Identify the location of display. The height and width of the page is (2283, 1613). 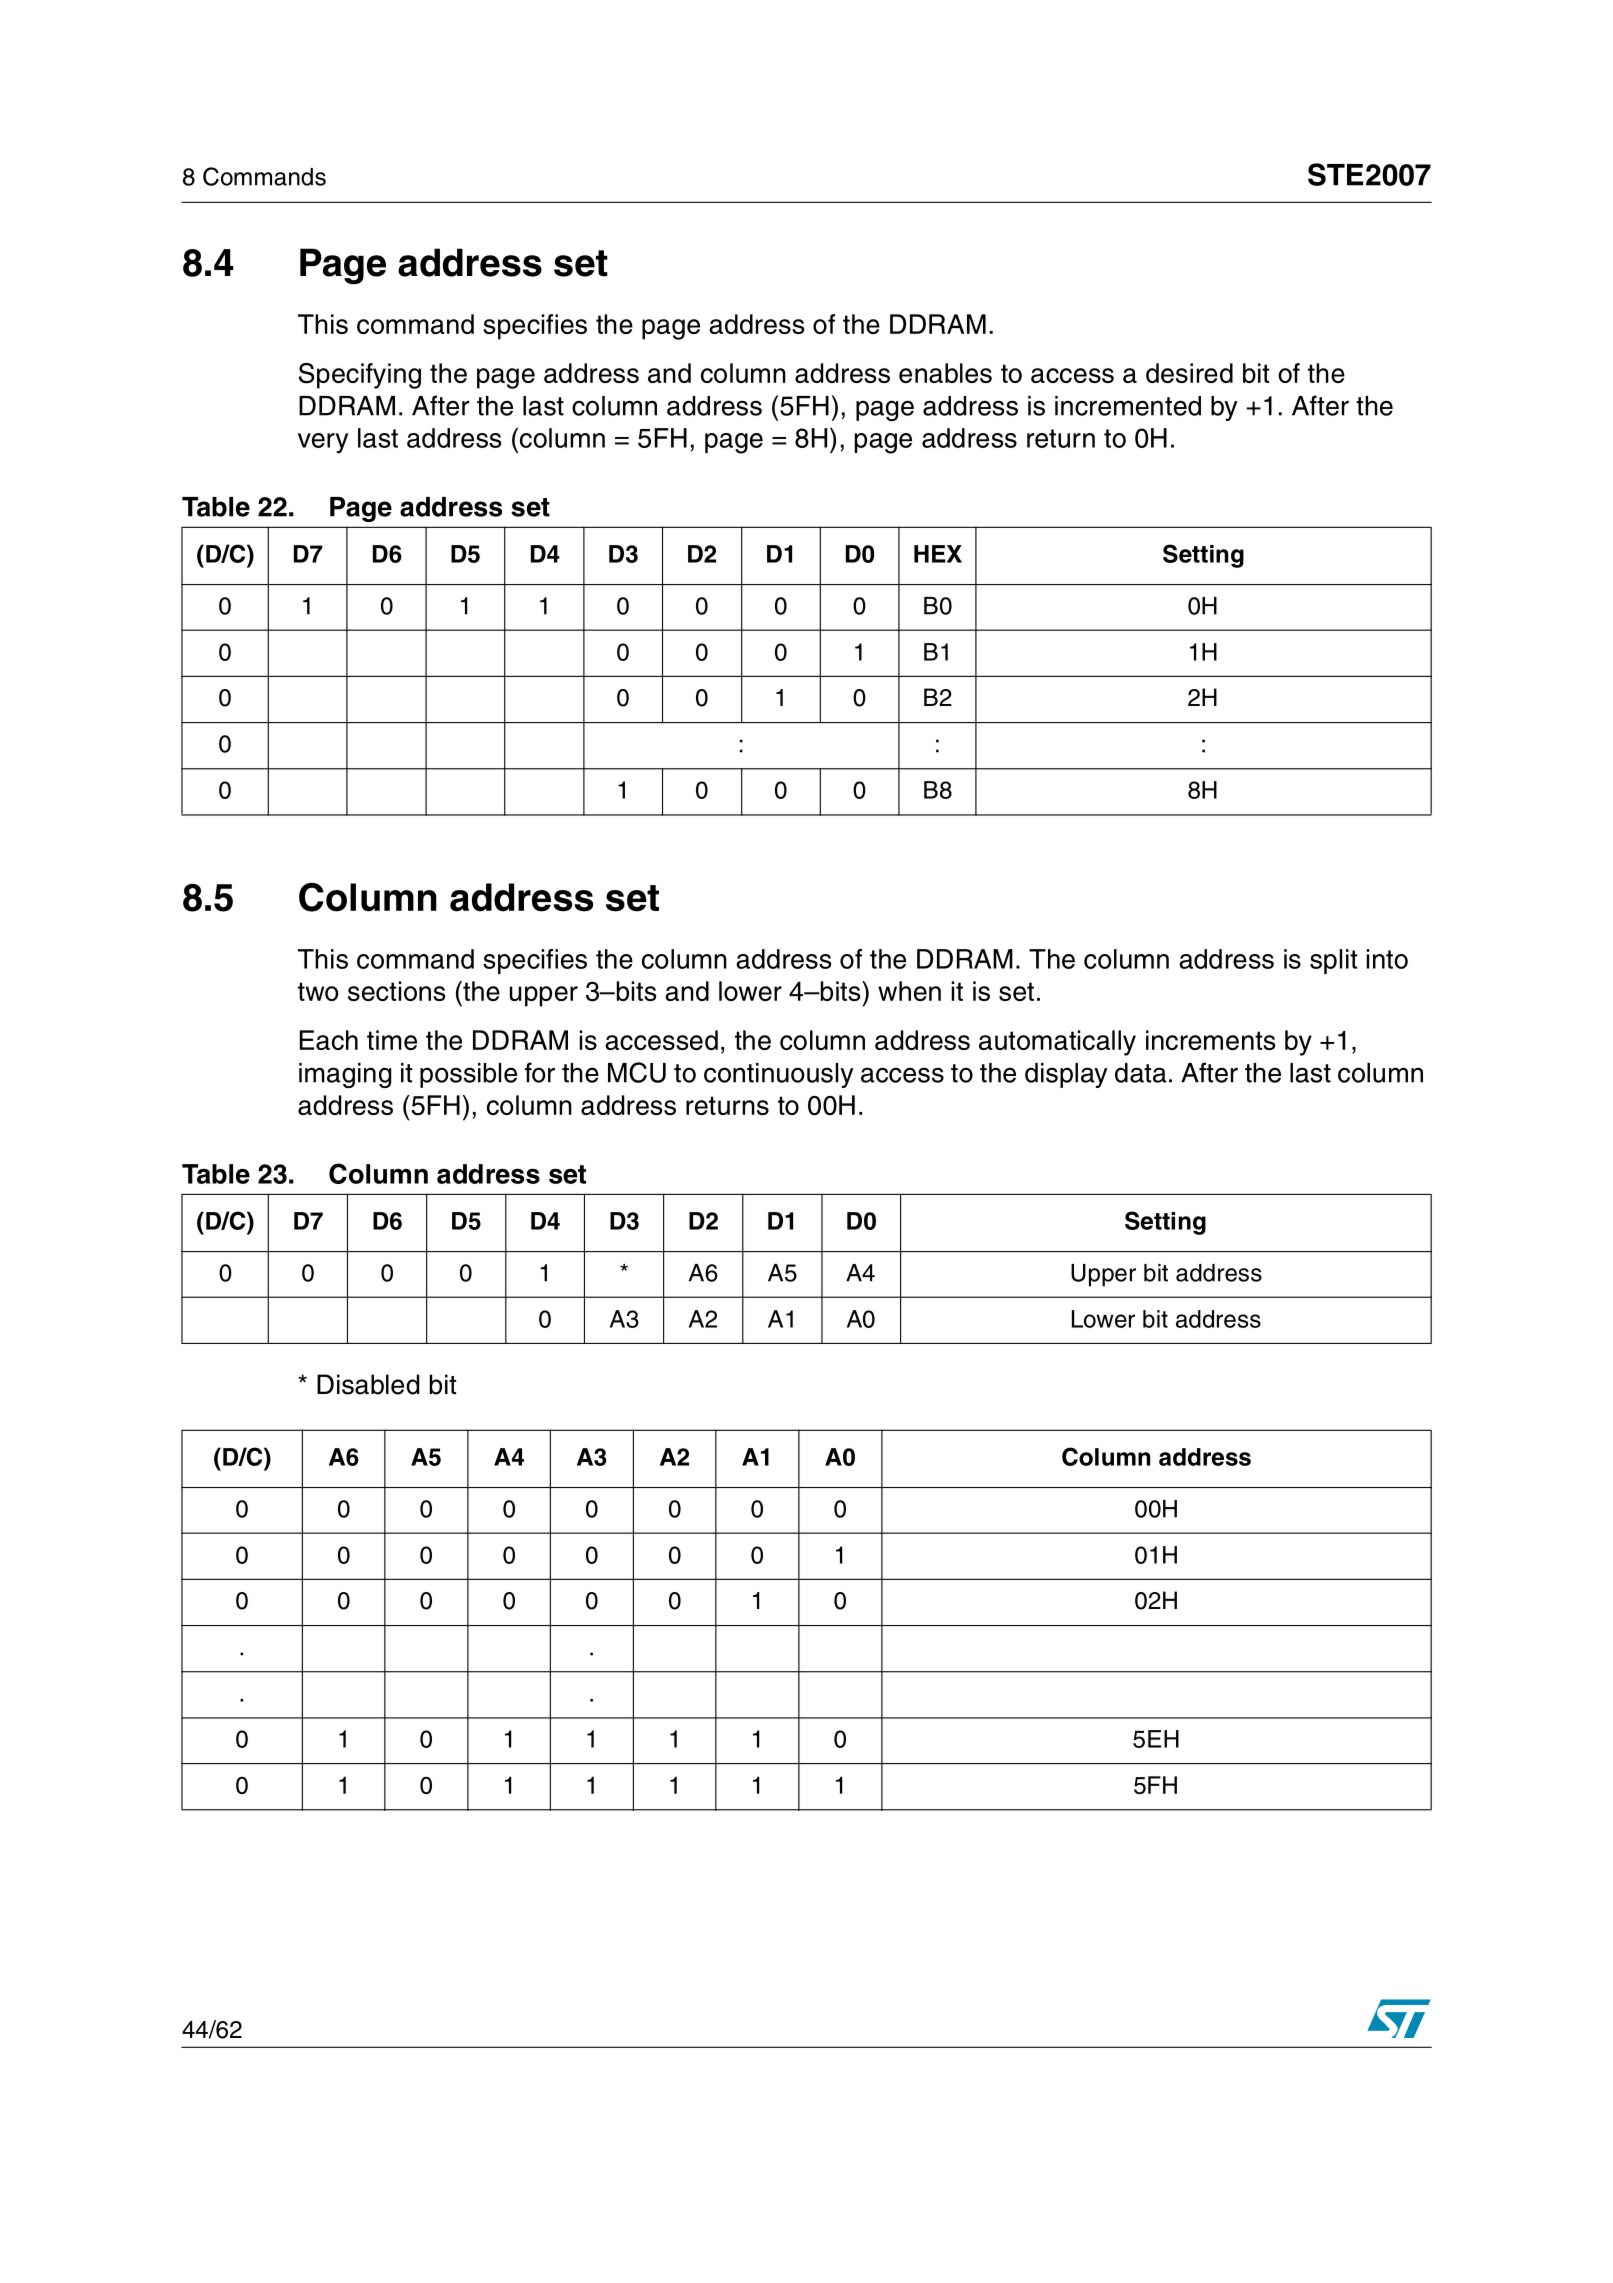
(1066, 1075).
